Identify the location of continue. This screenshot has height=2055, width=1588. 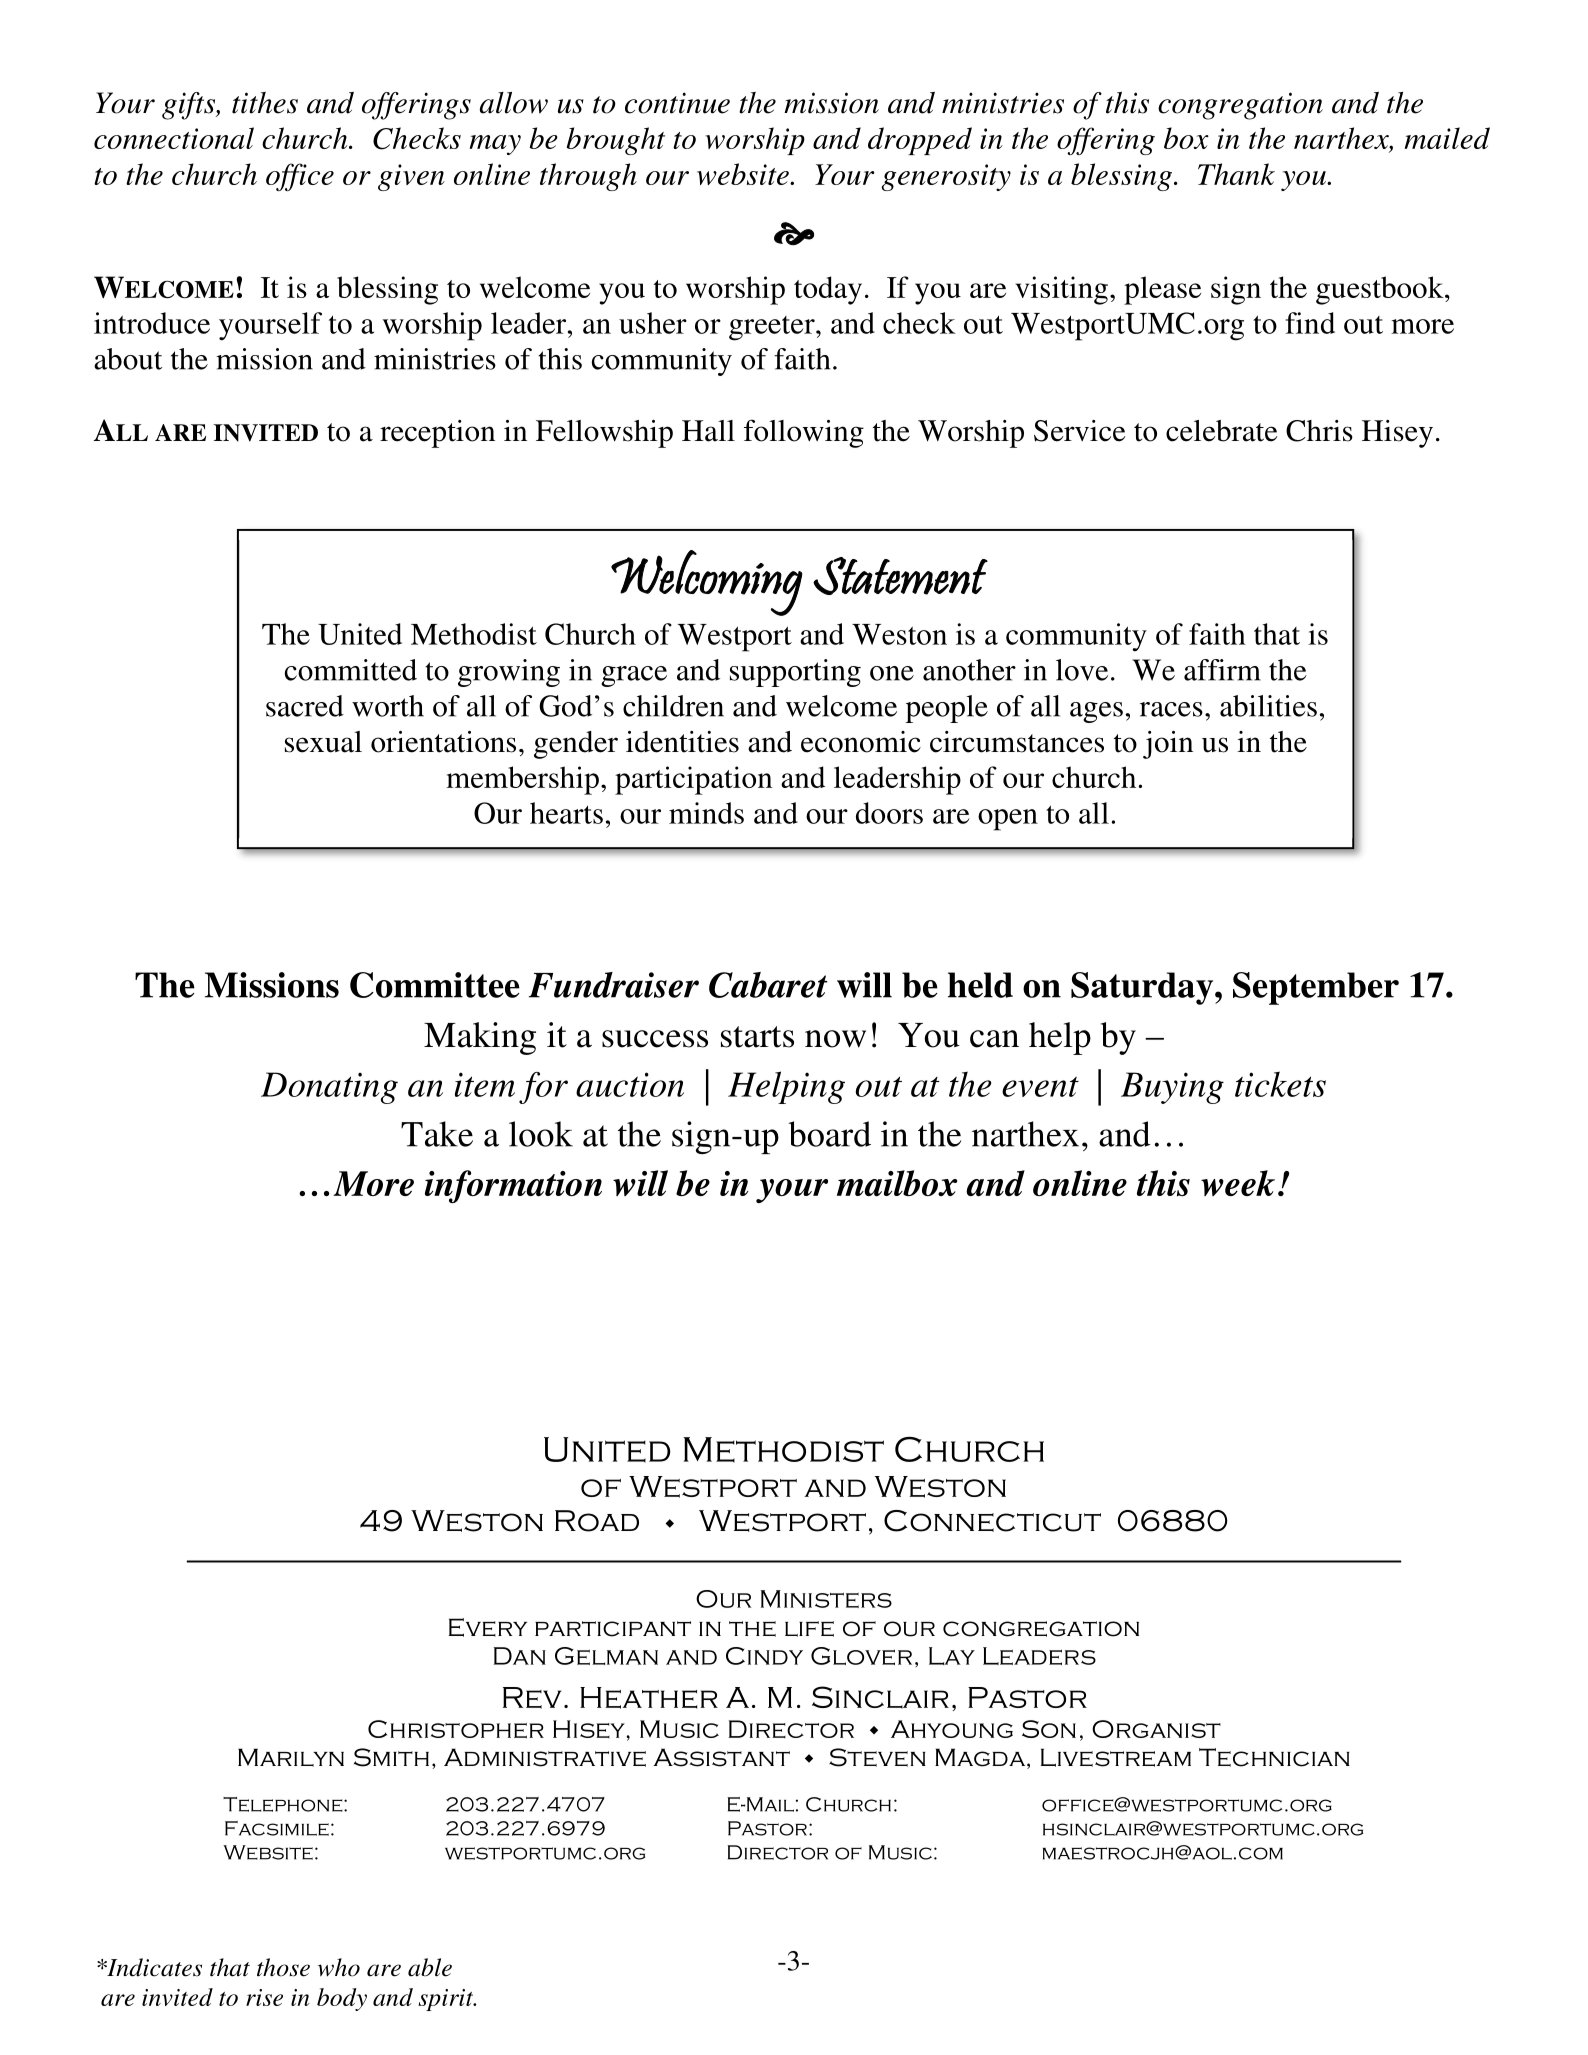
(677, 103).
